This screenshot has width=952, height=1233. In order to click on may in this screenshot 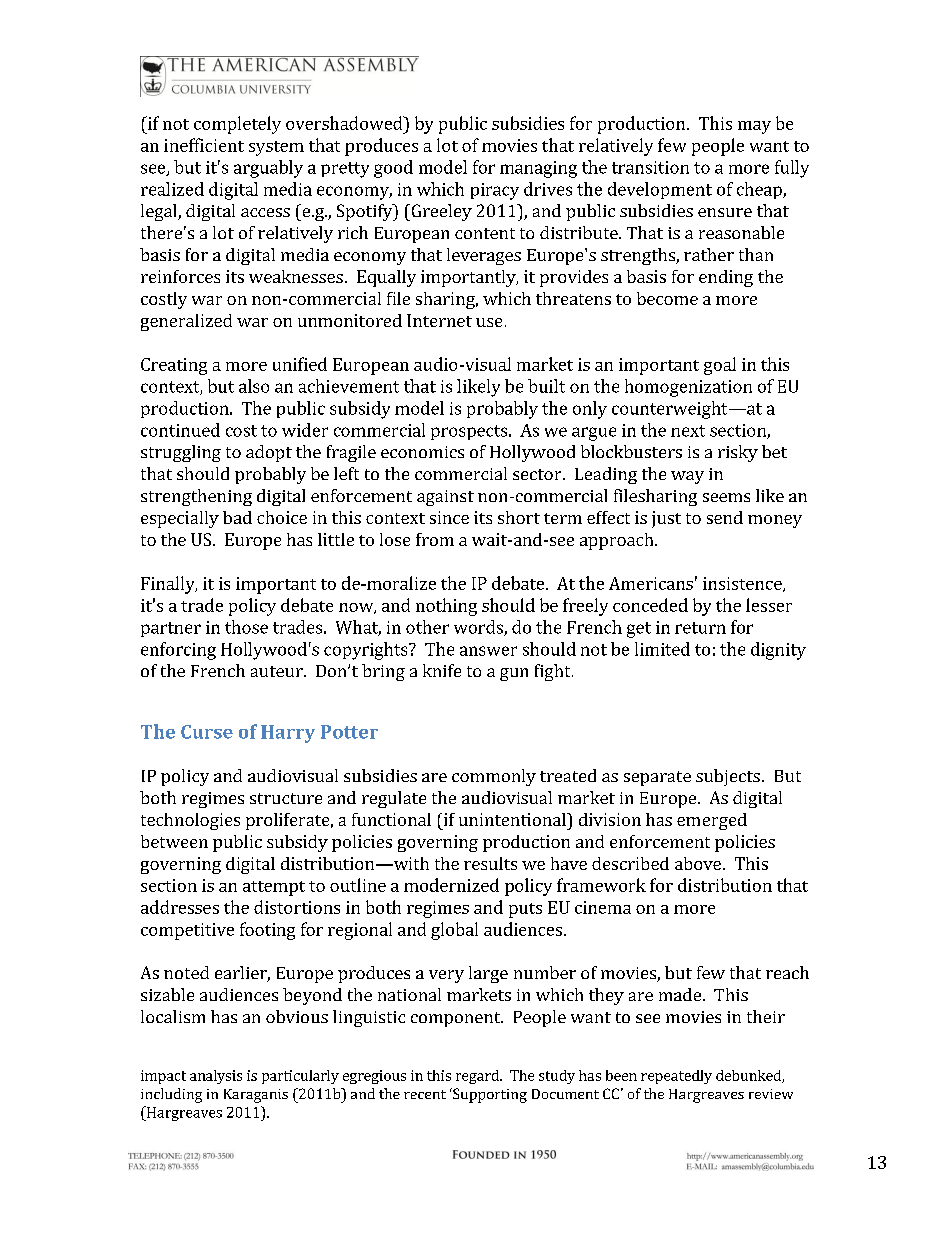, I will do `click(754, 127)`.
